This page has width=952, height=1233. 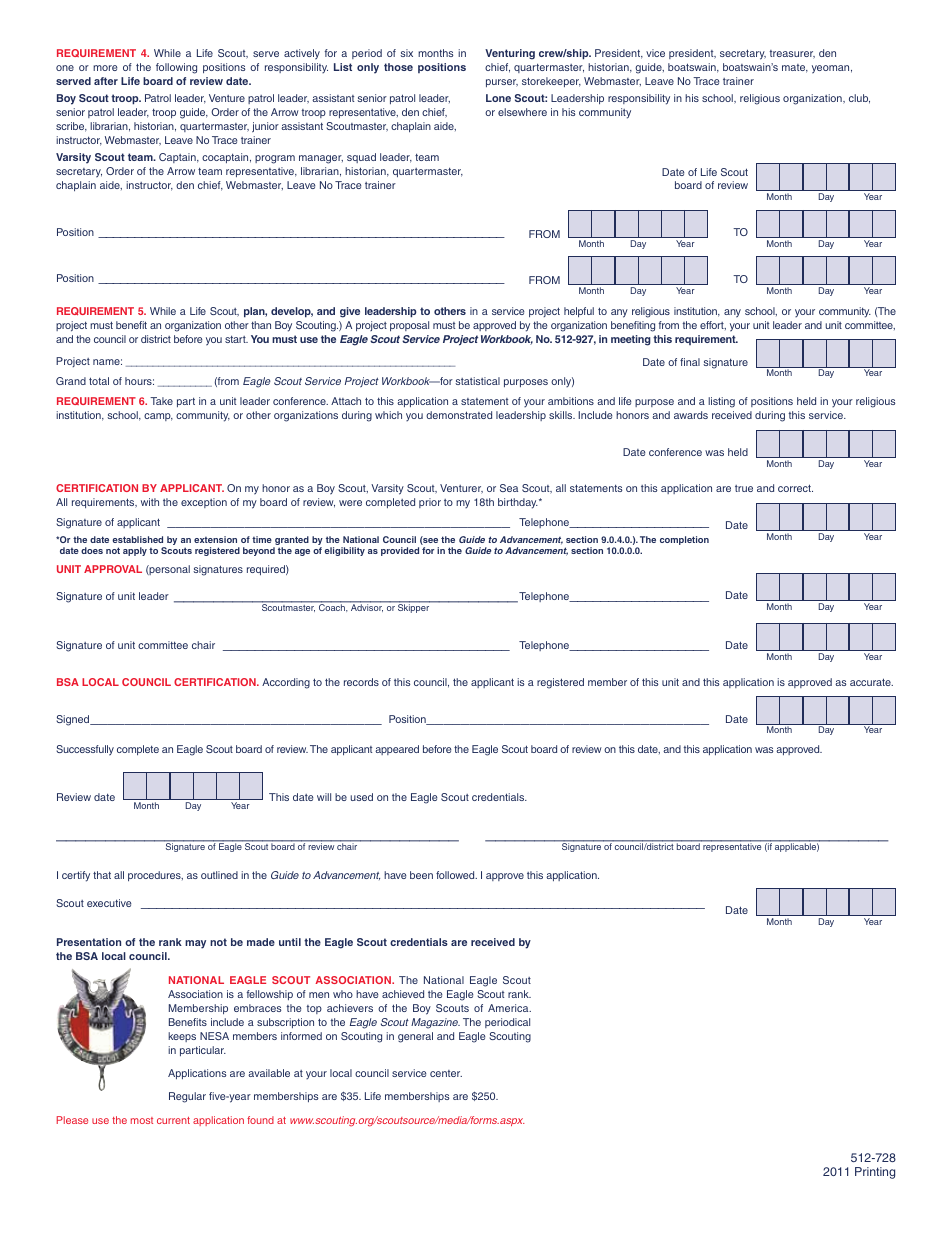 What do you see at coordinates (871, 682) in the page?
I see `accurate` at bounding box center [871, 682].
